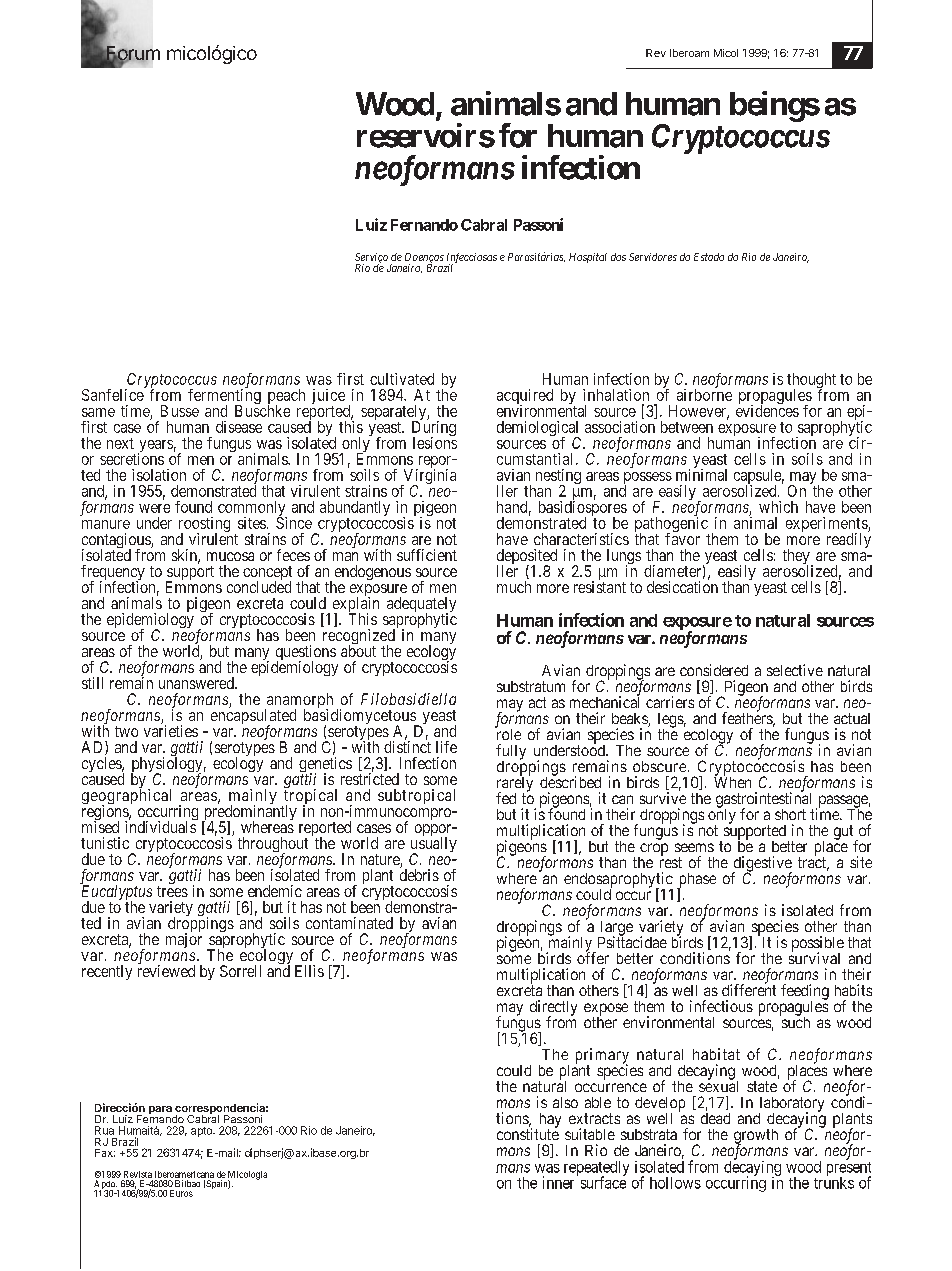 This screenshot has height=1271, width=952. What do you see at coordinates (593, 957) in the screenshot?
I see `offer` at bounding box center [593, 957].
